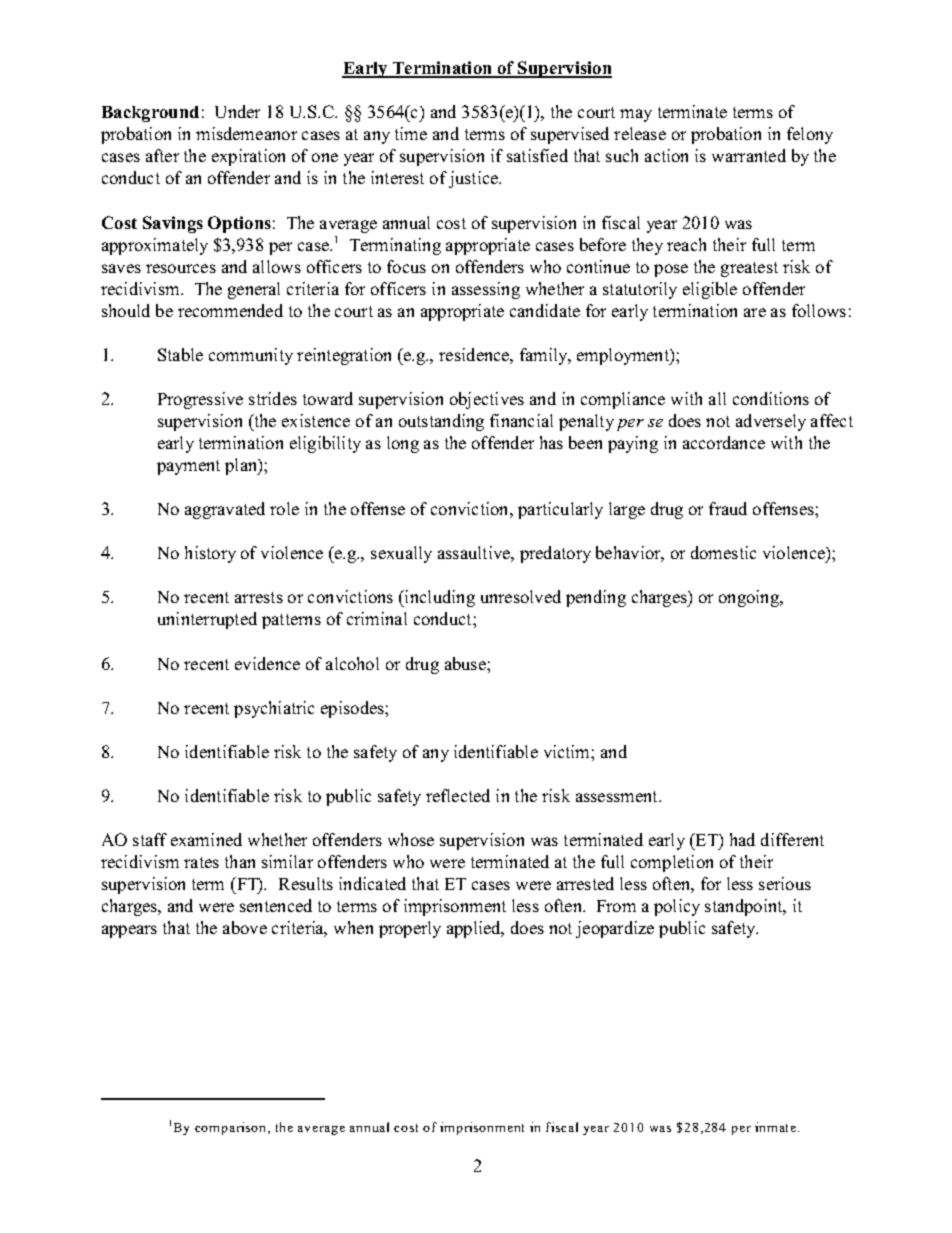 This document has height=1233, width=952. I want to click on uninterrupted, so click(207, 620).
